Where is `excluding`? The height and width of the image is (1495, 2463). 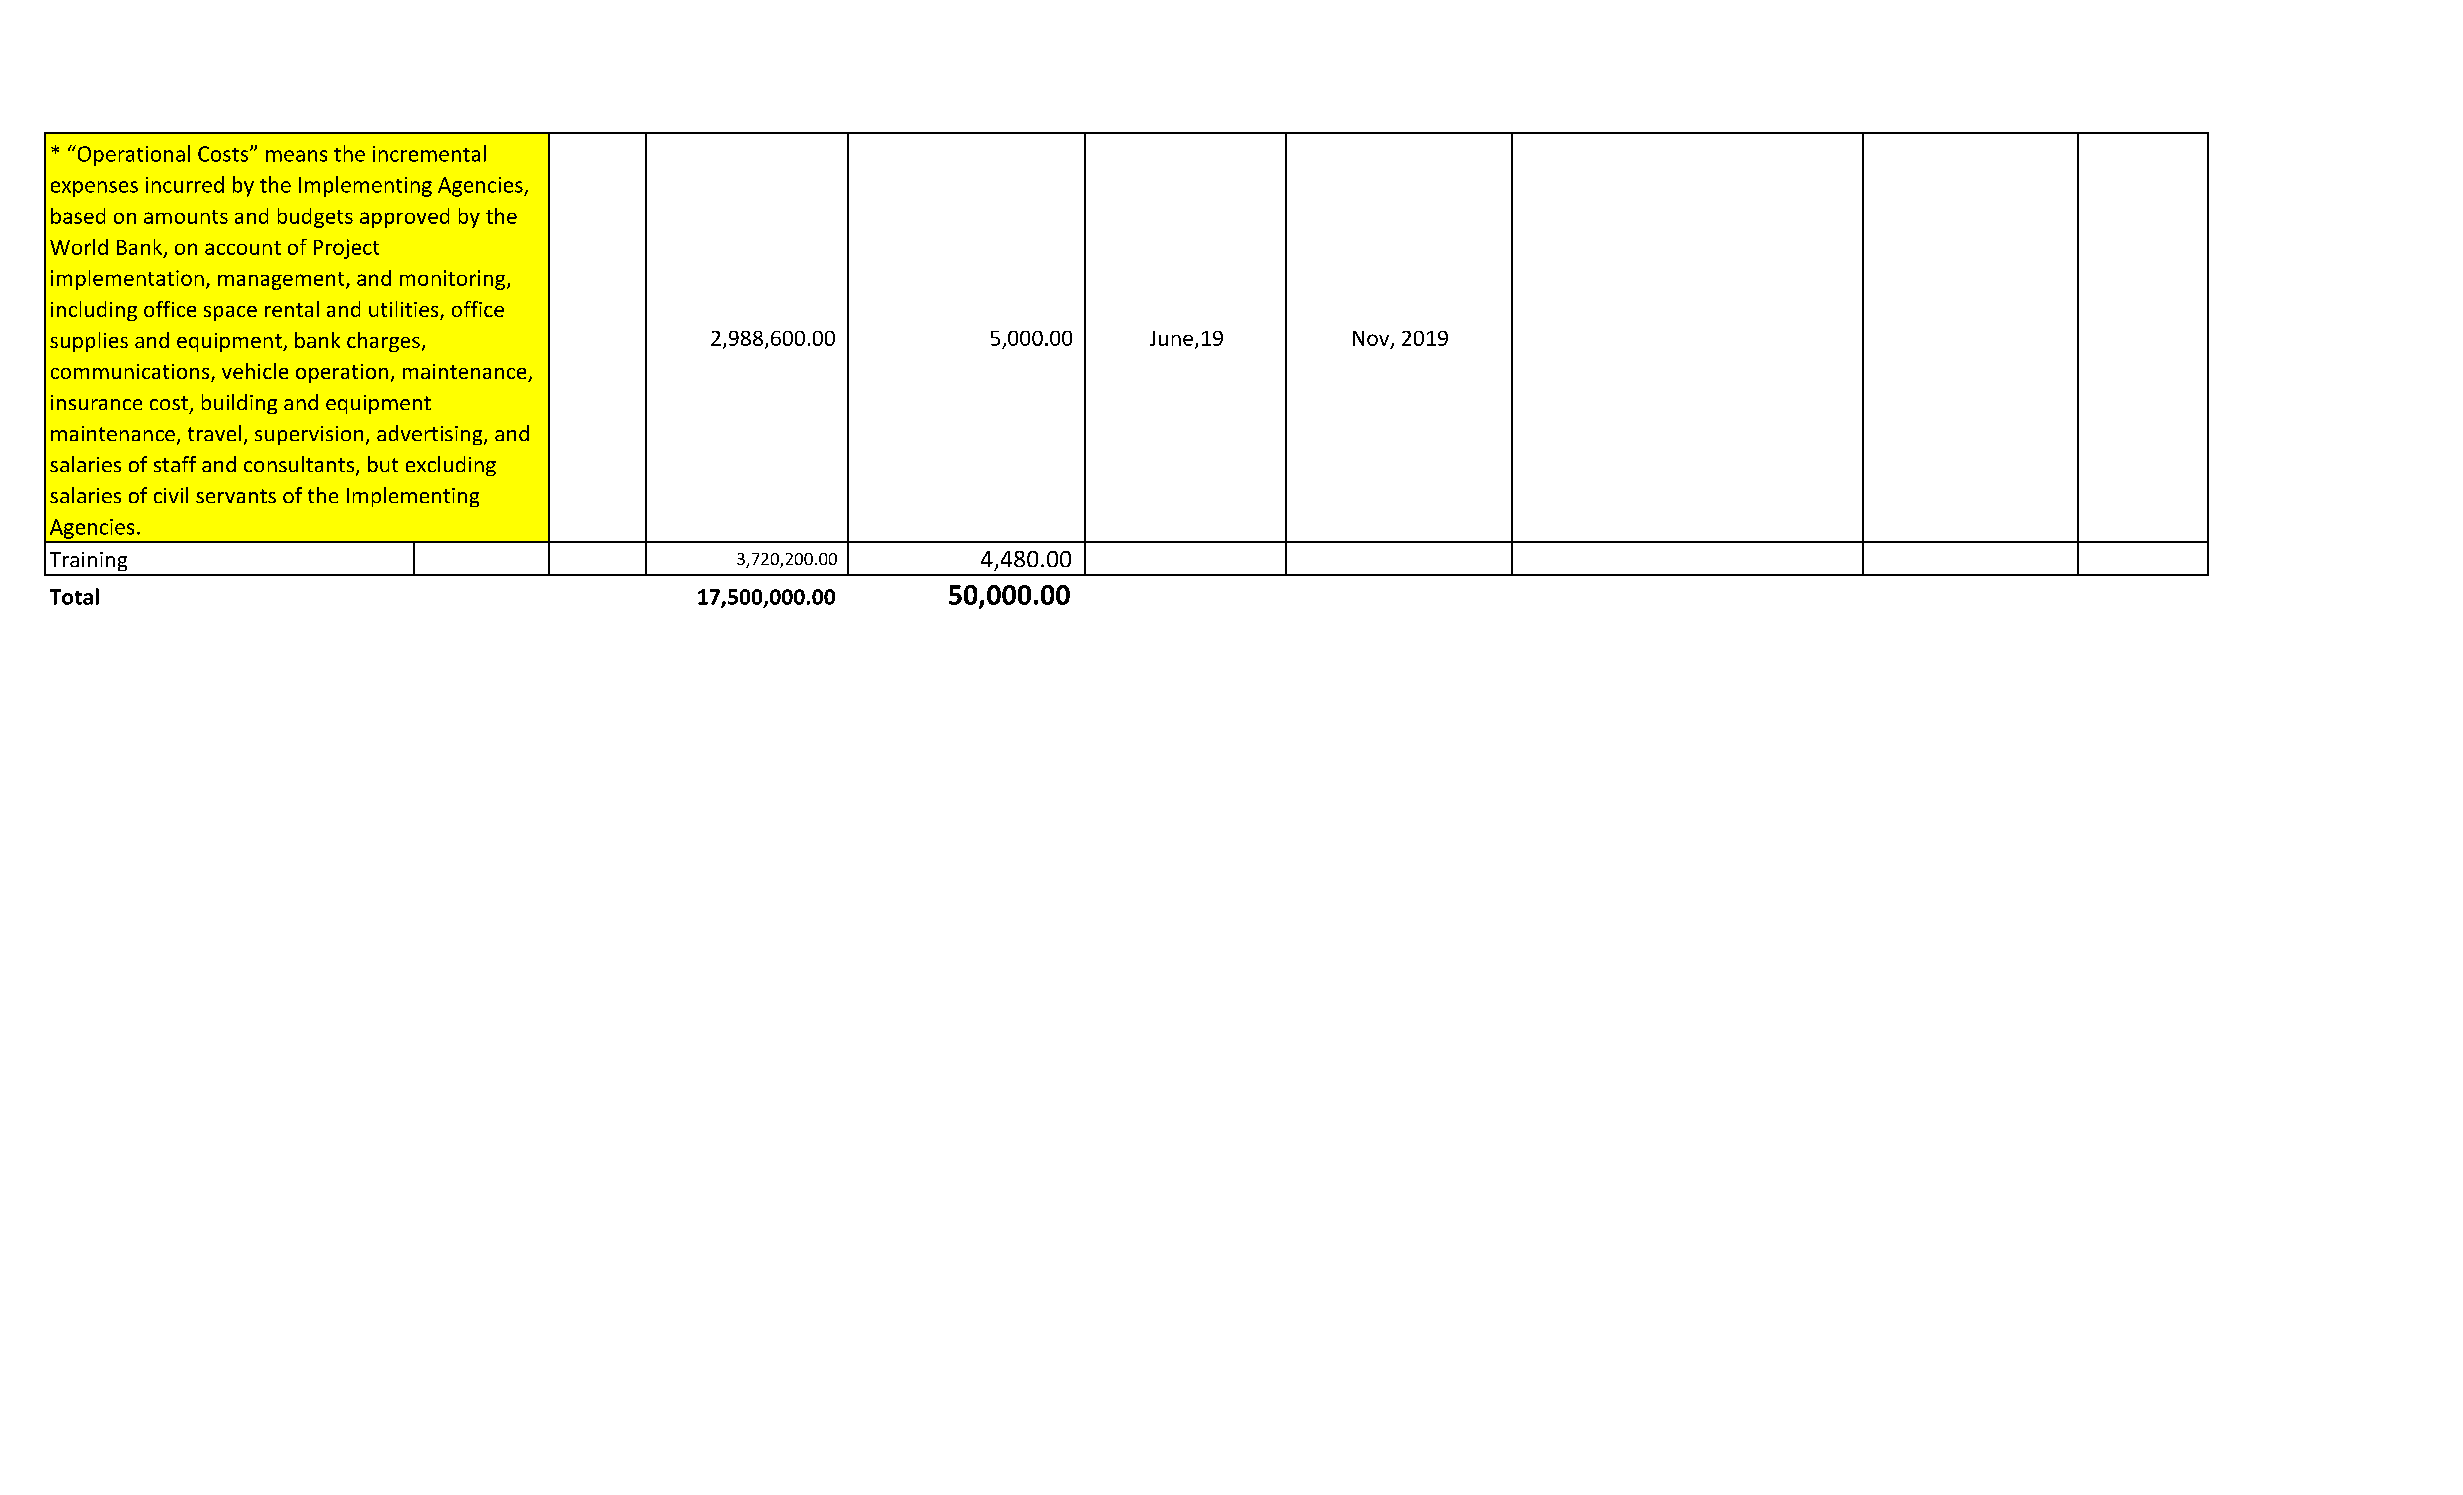 excluding is located at coordinates (451, 466).
